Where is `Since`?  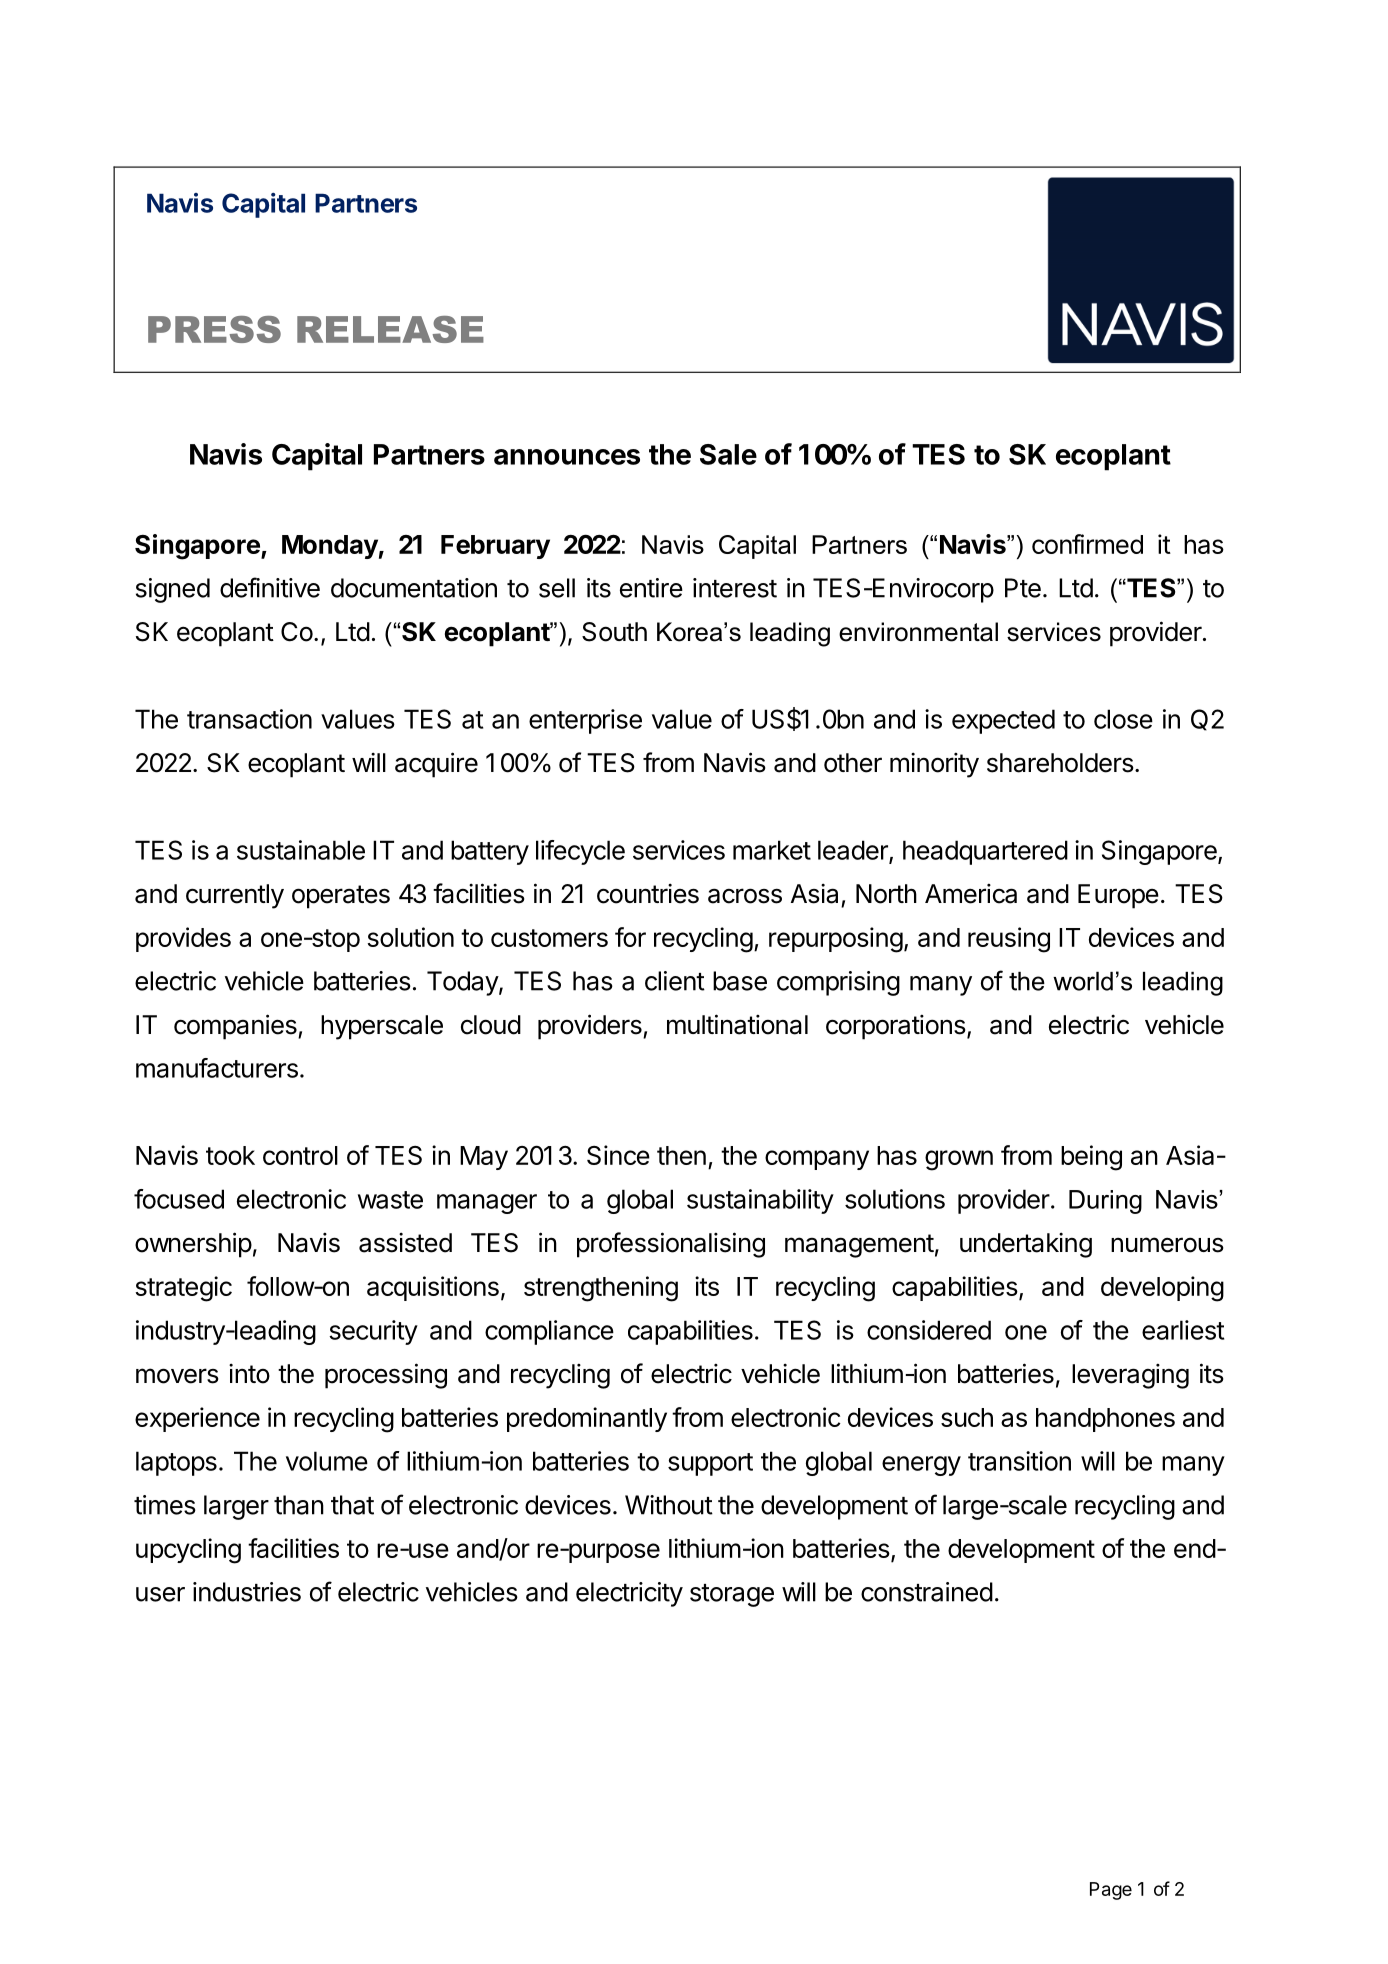
Since is located at coordinates (618, 1155).
